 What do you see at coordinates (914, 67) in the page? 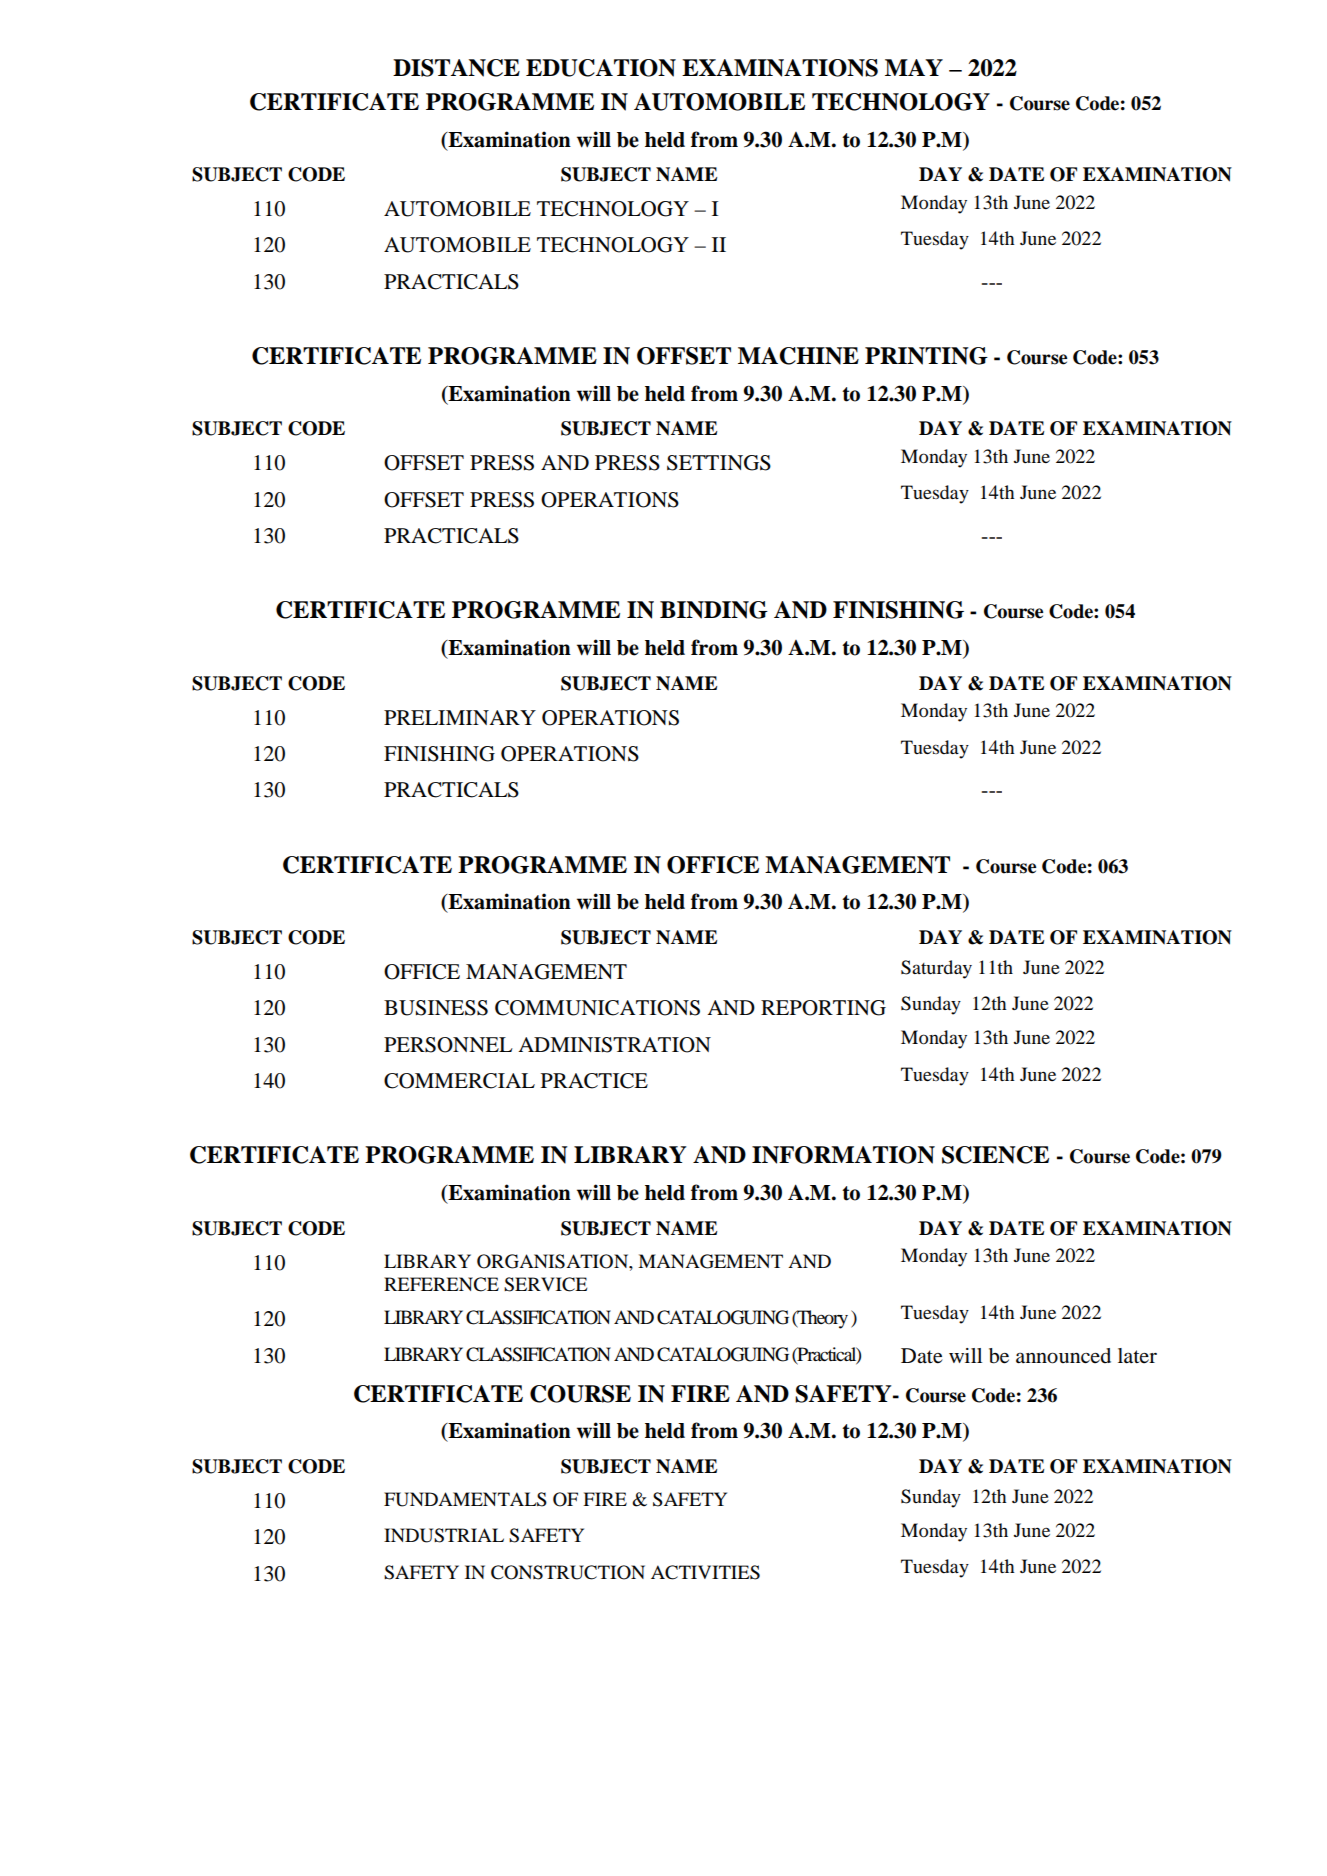
I see `MAY` at bounding box center [914, 67].
